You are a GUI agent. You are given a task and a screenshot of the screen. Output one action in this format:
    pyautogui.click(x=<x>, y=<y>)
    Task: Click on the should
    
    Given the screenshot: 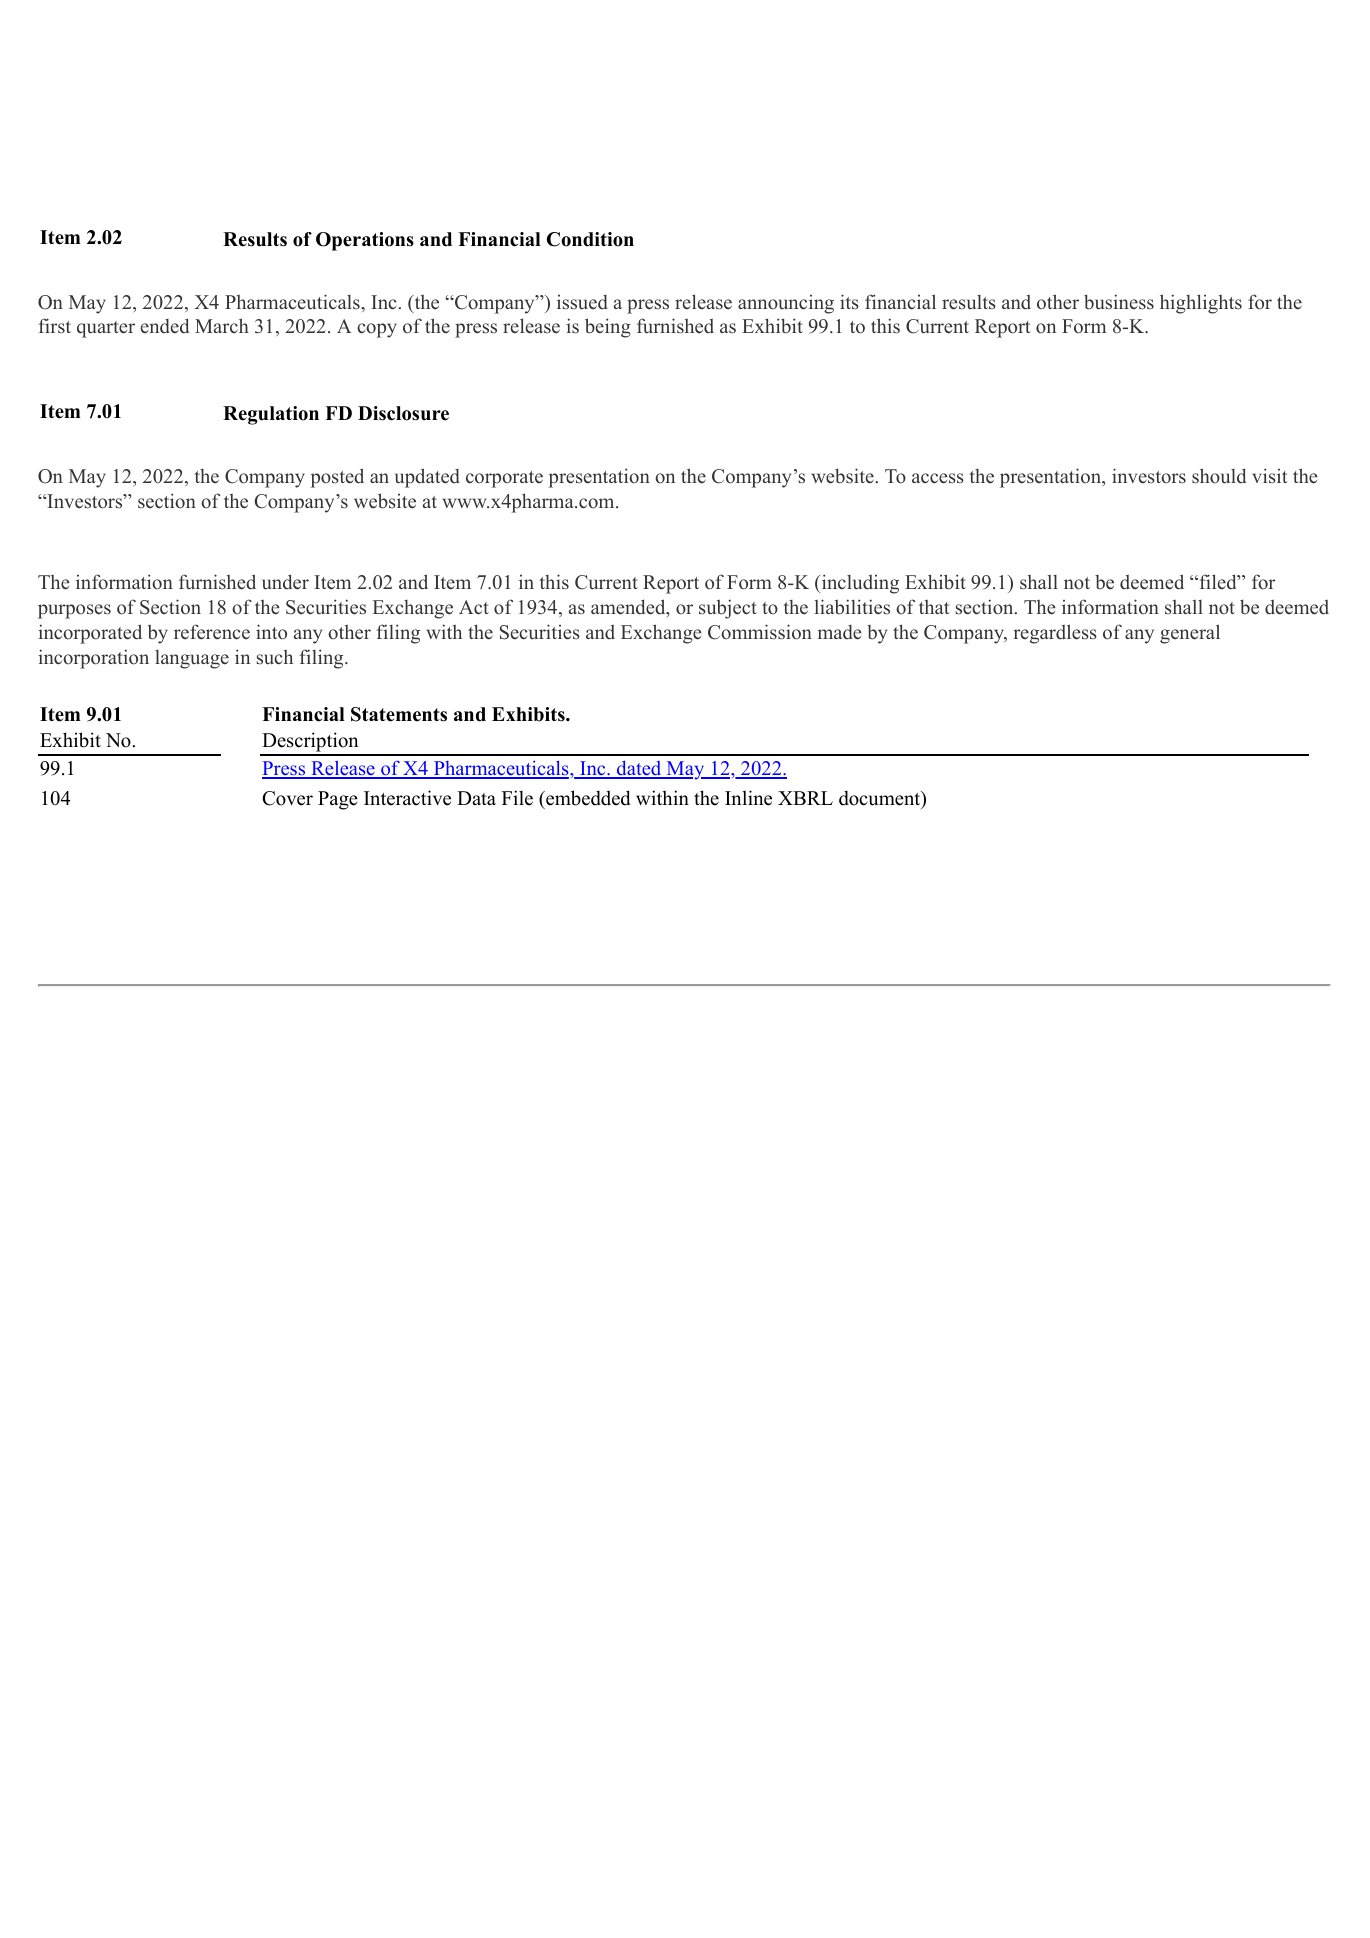 What is the action you would take?
    pyautogui.click(x=1219, y=476)
